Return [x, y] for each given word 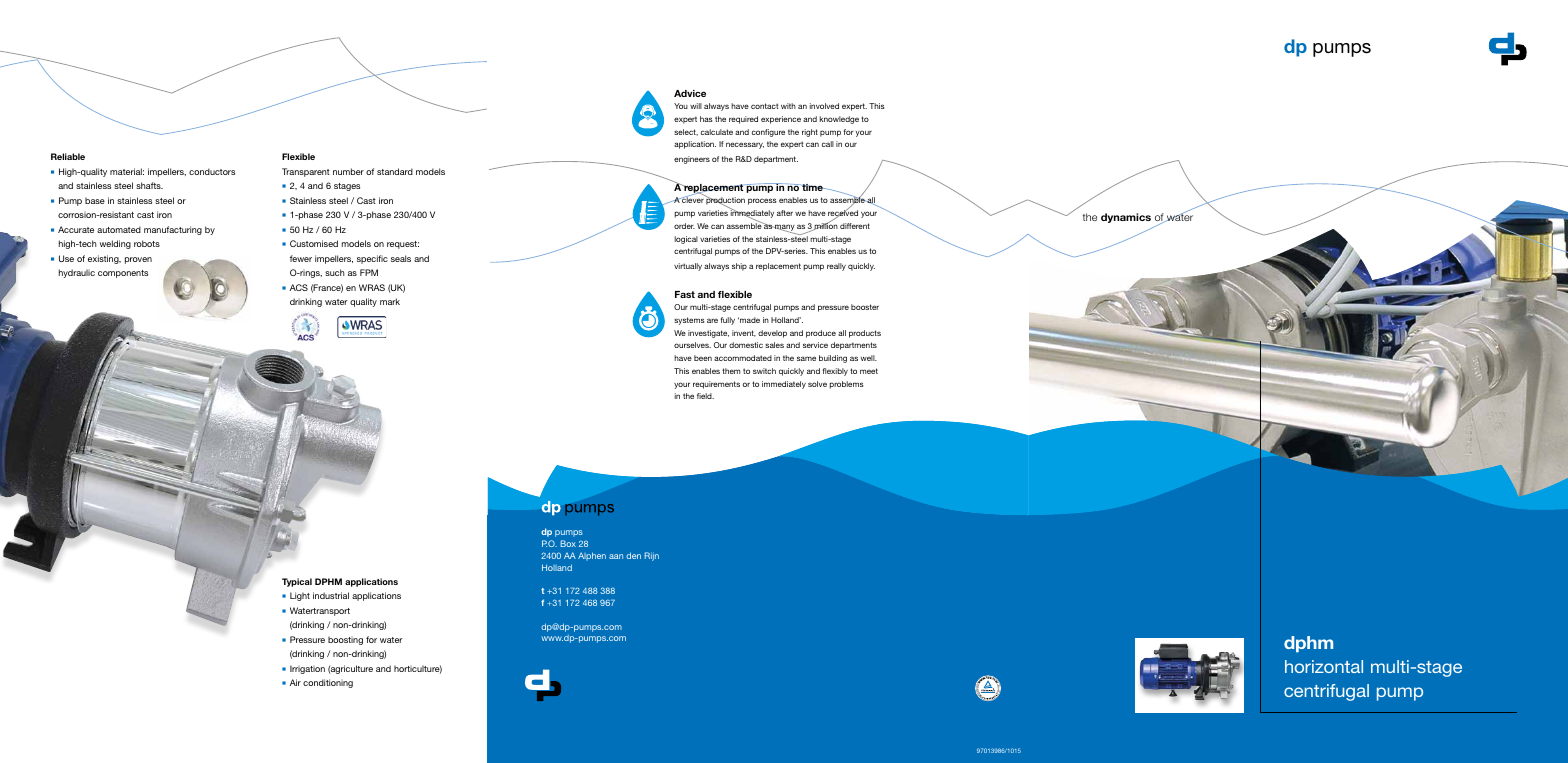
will [696, 106]
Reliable [68, 156]
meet [869, 371]
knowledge [839, 120]
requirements [716, 385]
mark [390, 301]
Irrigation [307, 669]
